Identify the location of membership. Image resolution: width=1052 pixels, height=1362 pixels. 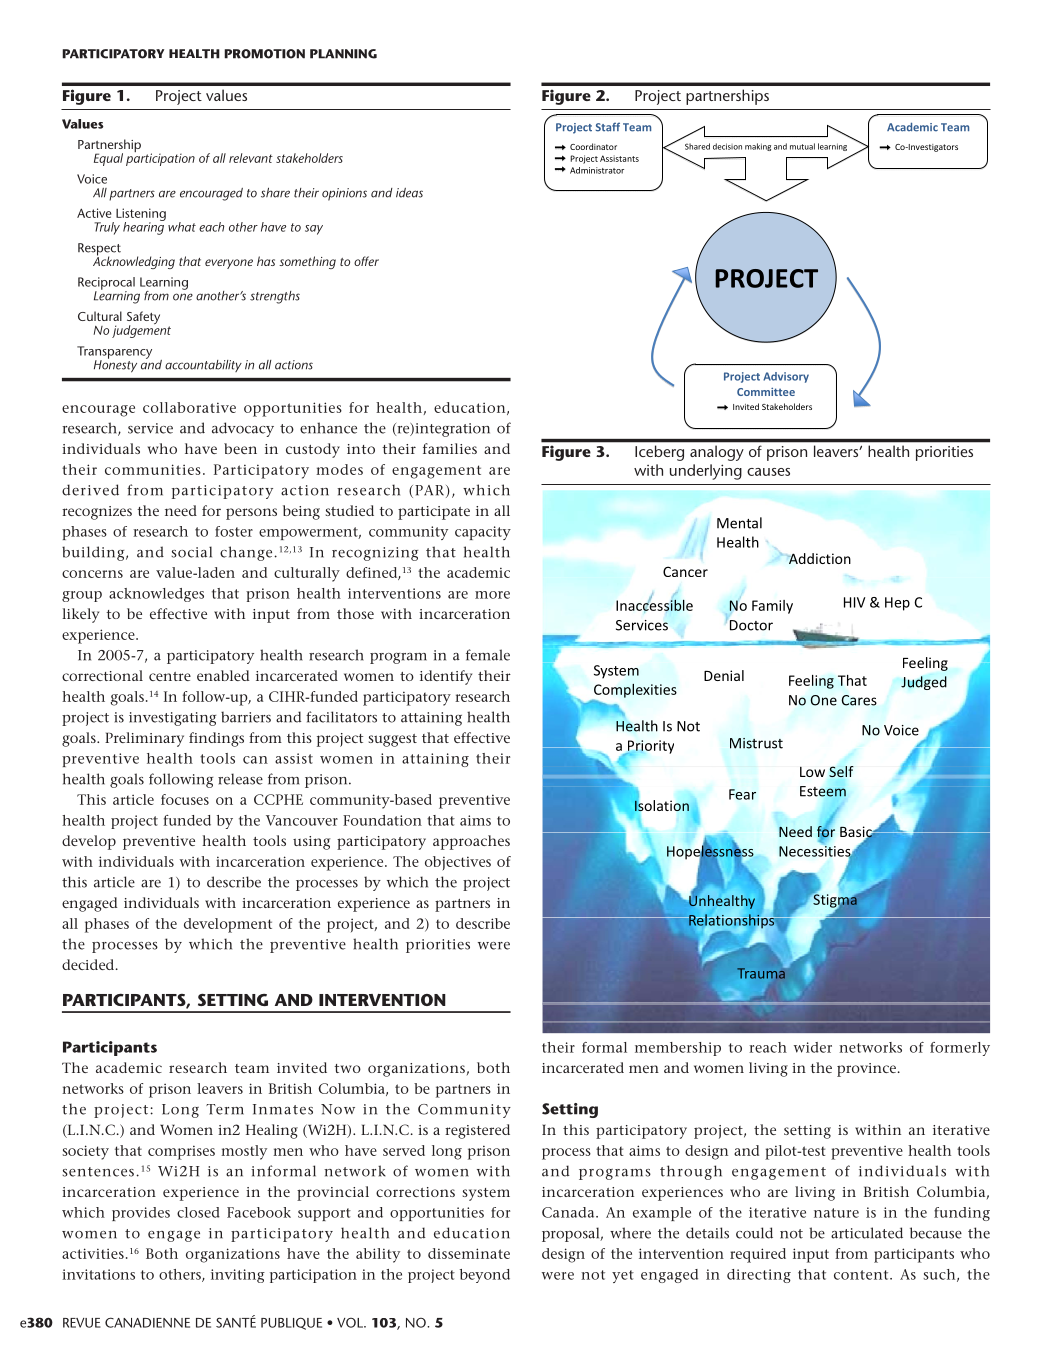
(678, 1049).
